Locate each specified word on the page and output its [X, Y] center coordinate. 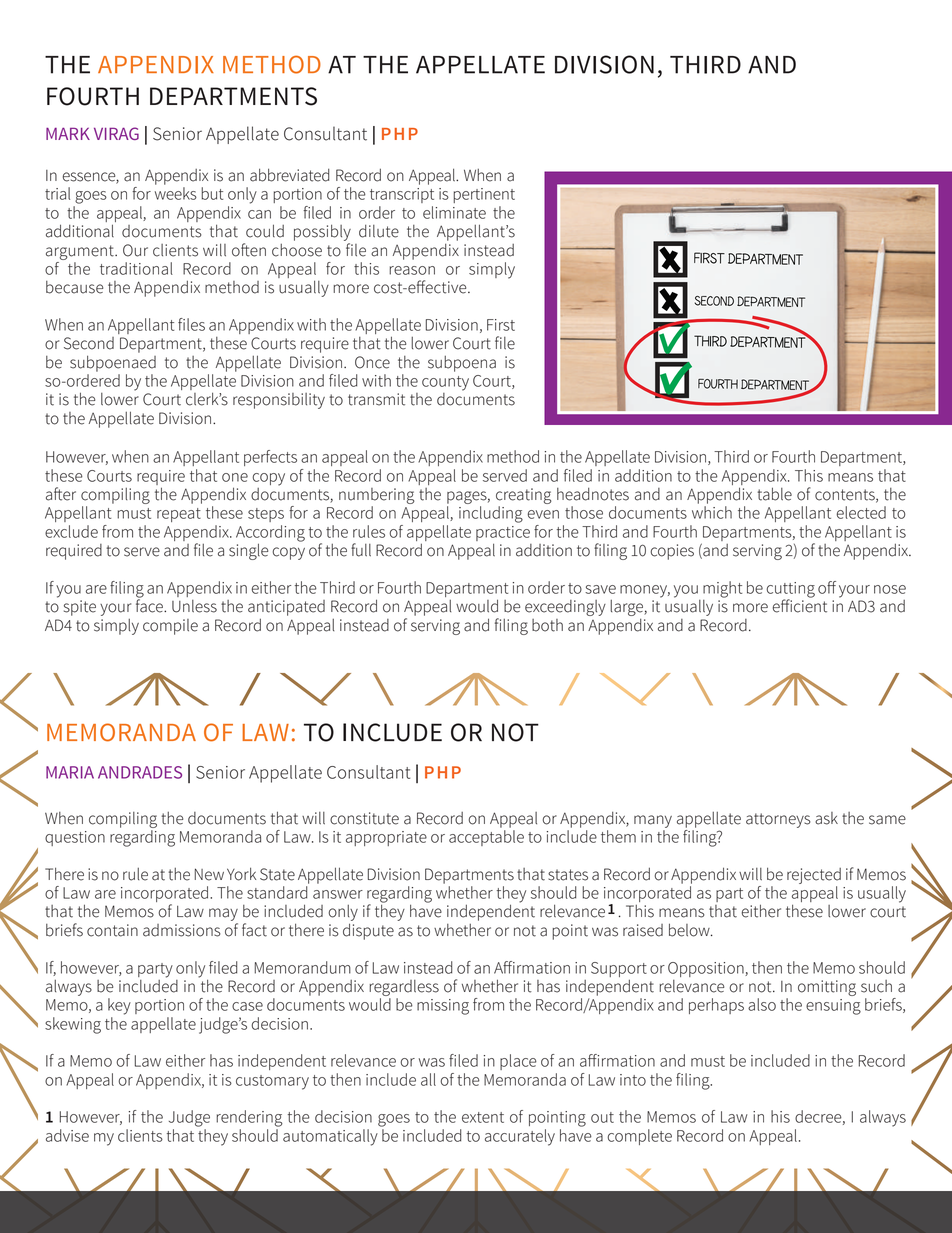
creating [524, 496]
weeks [176, 193]
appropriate [386, 838]
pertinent [484, 195]
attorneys [778, 820]
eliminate [454, 212]
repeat [179, 515]
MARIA [70, 772]
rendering [249, 1118]
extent [483, 1117]
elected [861, 512]
